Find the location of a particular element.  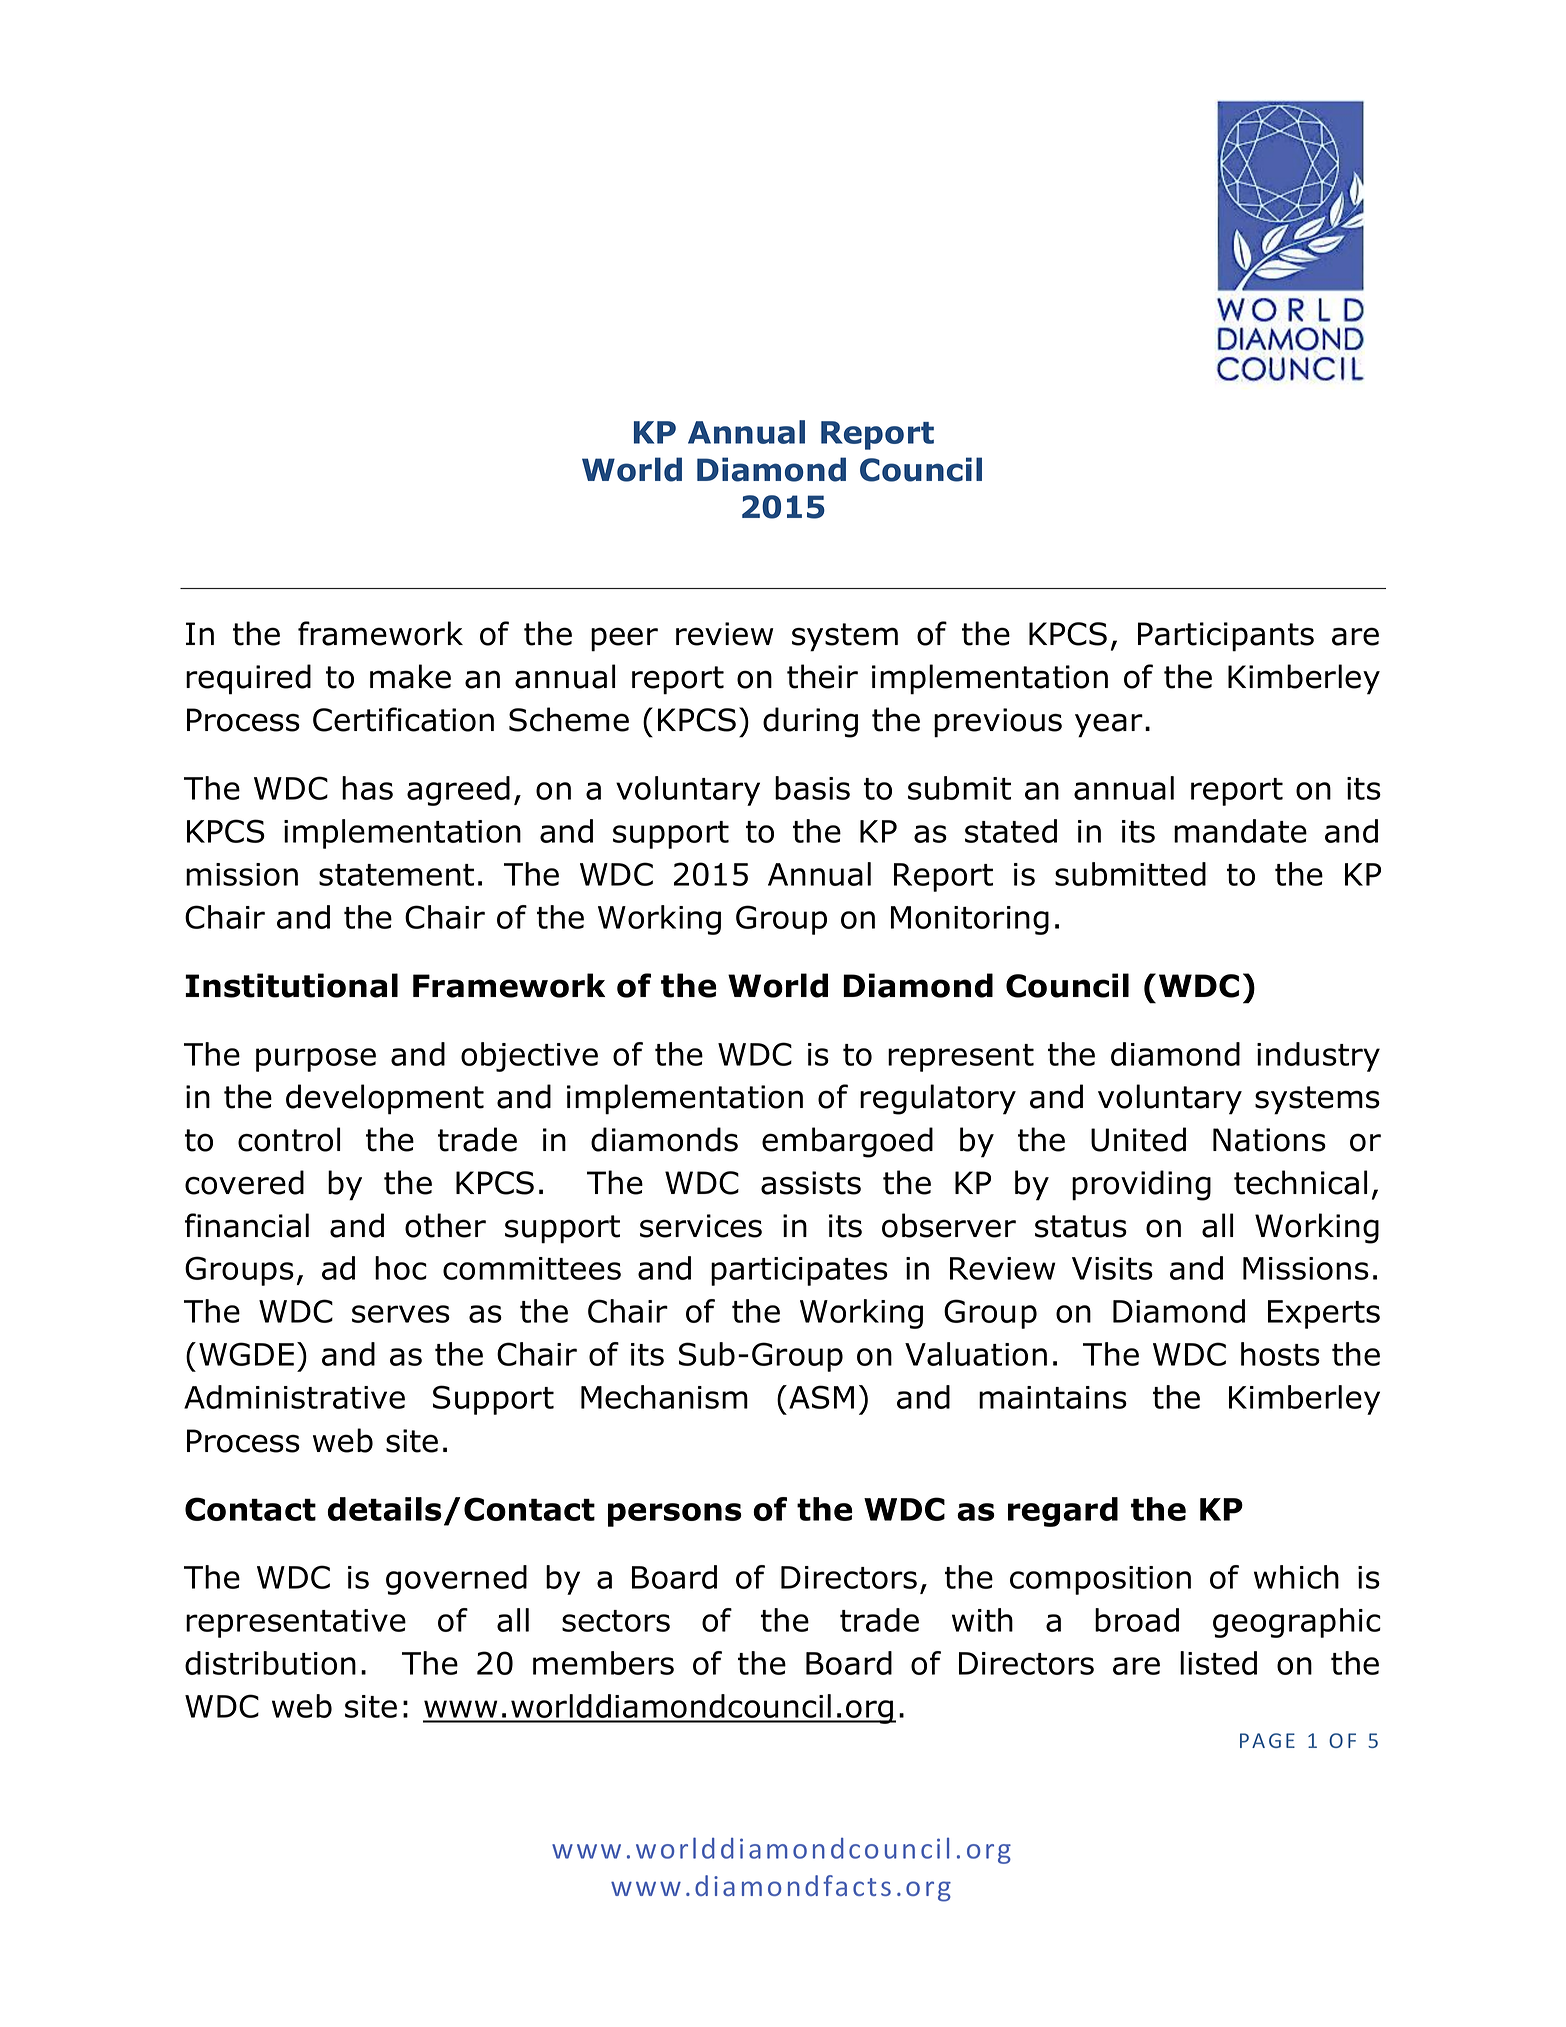

ASM is located at coordinates (821, 1397).
